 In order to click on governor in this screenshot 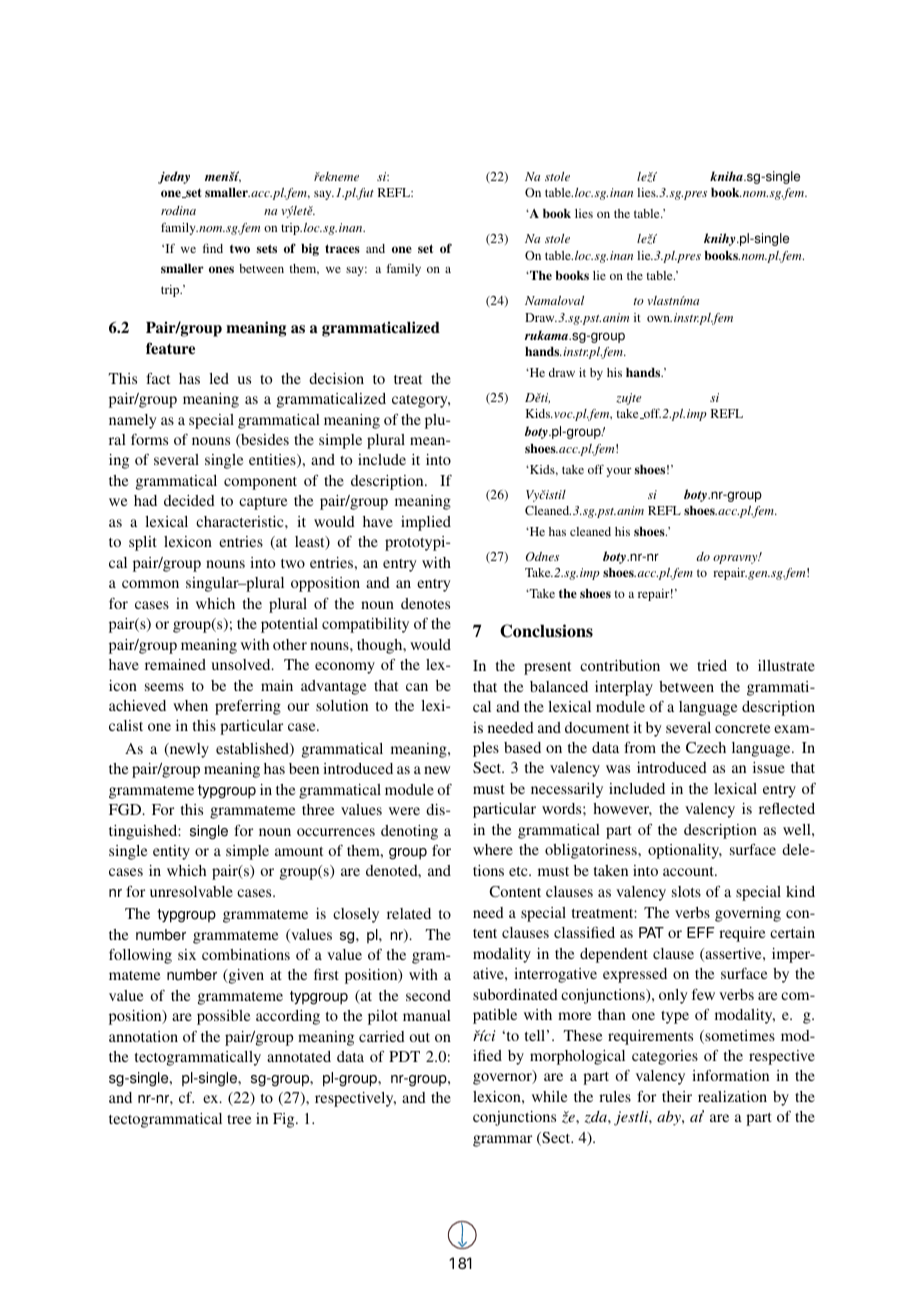, I will do `click(503, 1079)`.
